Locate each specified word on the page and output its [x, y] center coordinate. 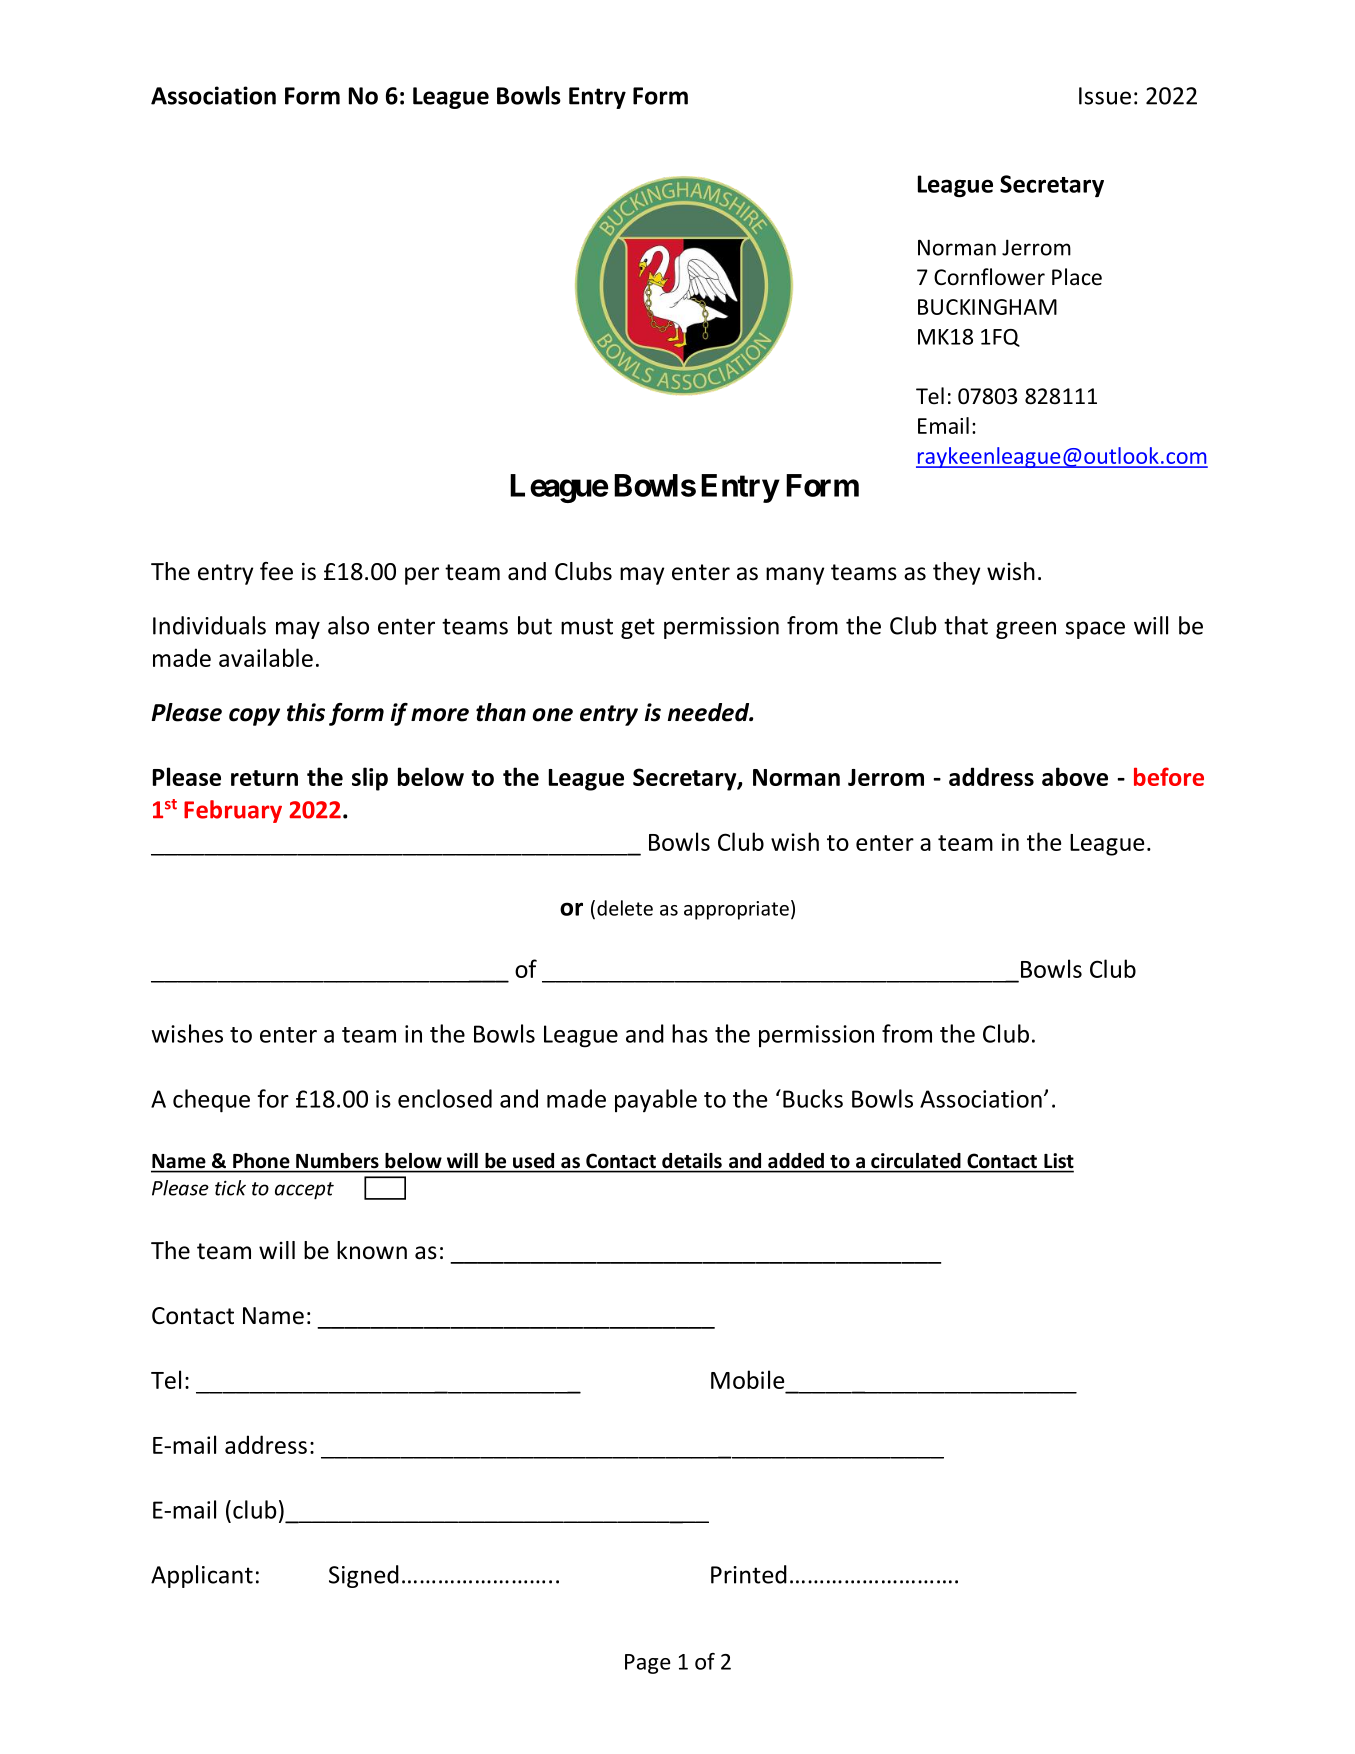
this [306, 712]
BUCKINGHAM [987, 307]
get [638, 628]
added [796, 1160]
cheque [211, 1101]
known [372, 1250]
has [690, 1033]
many [795, 576]
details [692, 1160]
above [1075, 776]
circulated [915, 1160]
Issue [1105, 96]
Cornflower [989, 277]
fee [276, 571]
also [348, 625]
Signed [364, 1576]
